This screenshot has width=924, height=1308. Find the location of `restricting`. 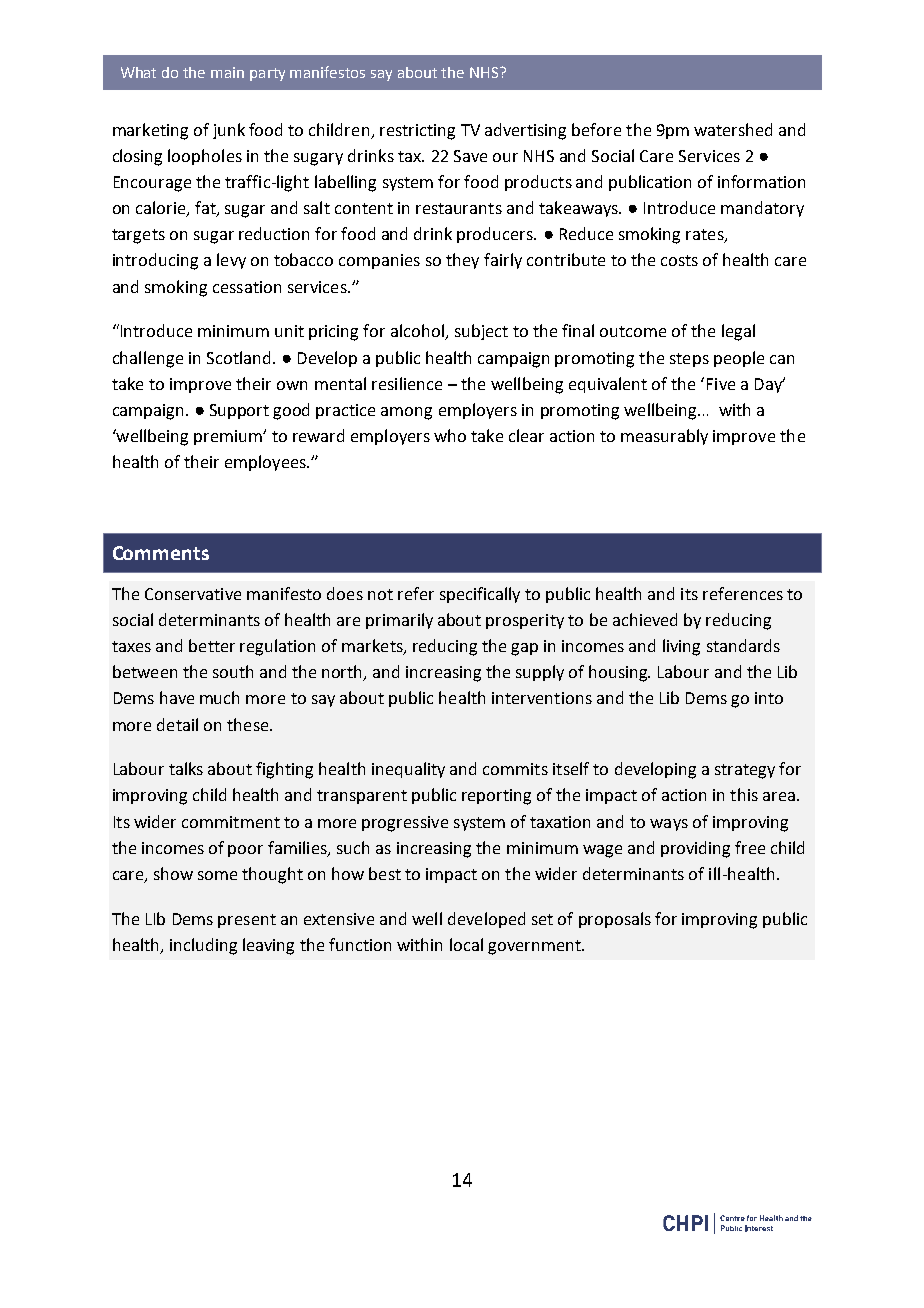

restricting is located at coordinates (417, 132).
